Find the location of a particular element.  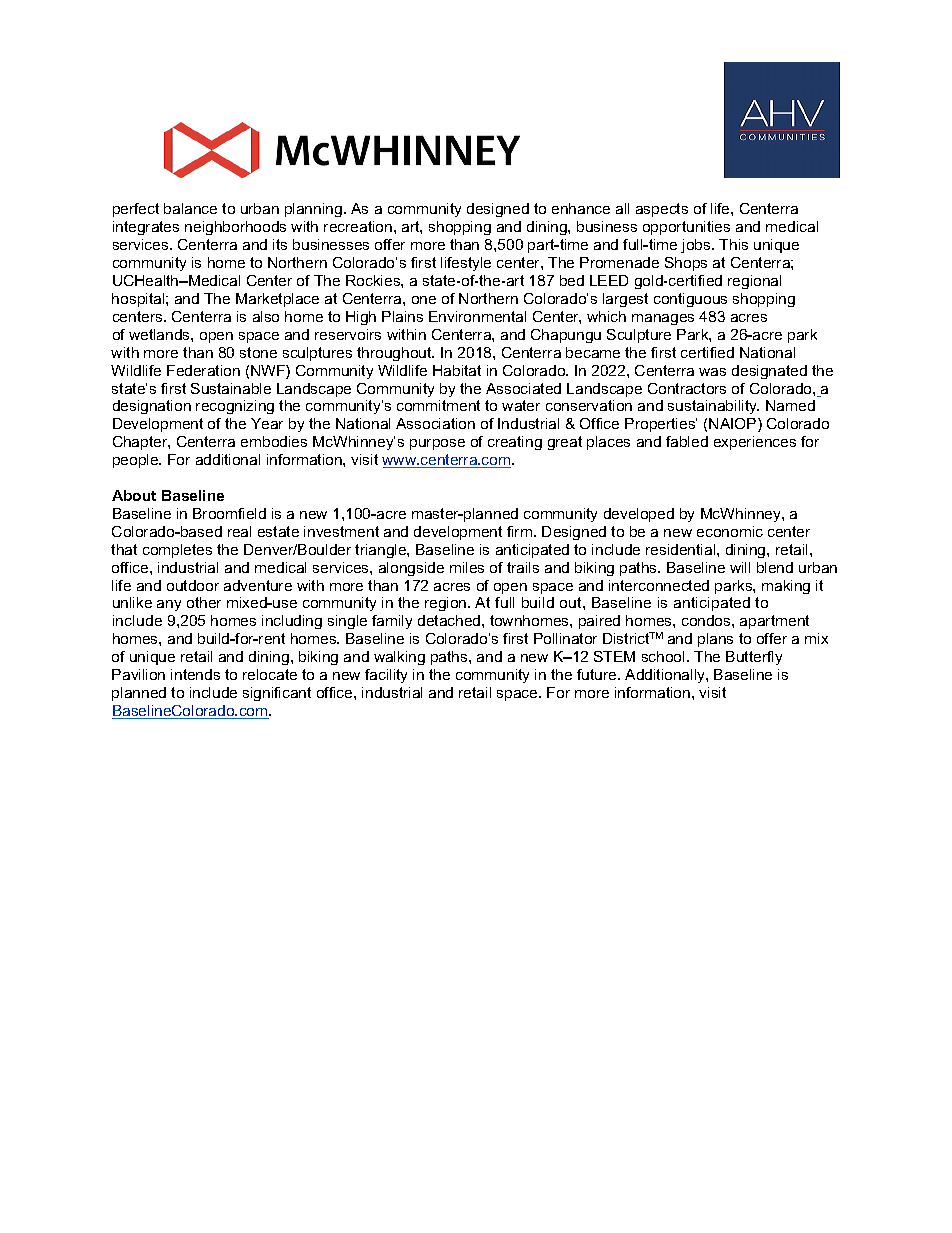

recreation is located at coordinates (359, 226).
